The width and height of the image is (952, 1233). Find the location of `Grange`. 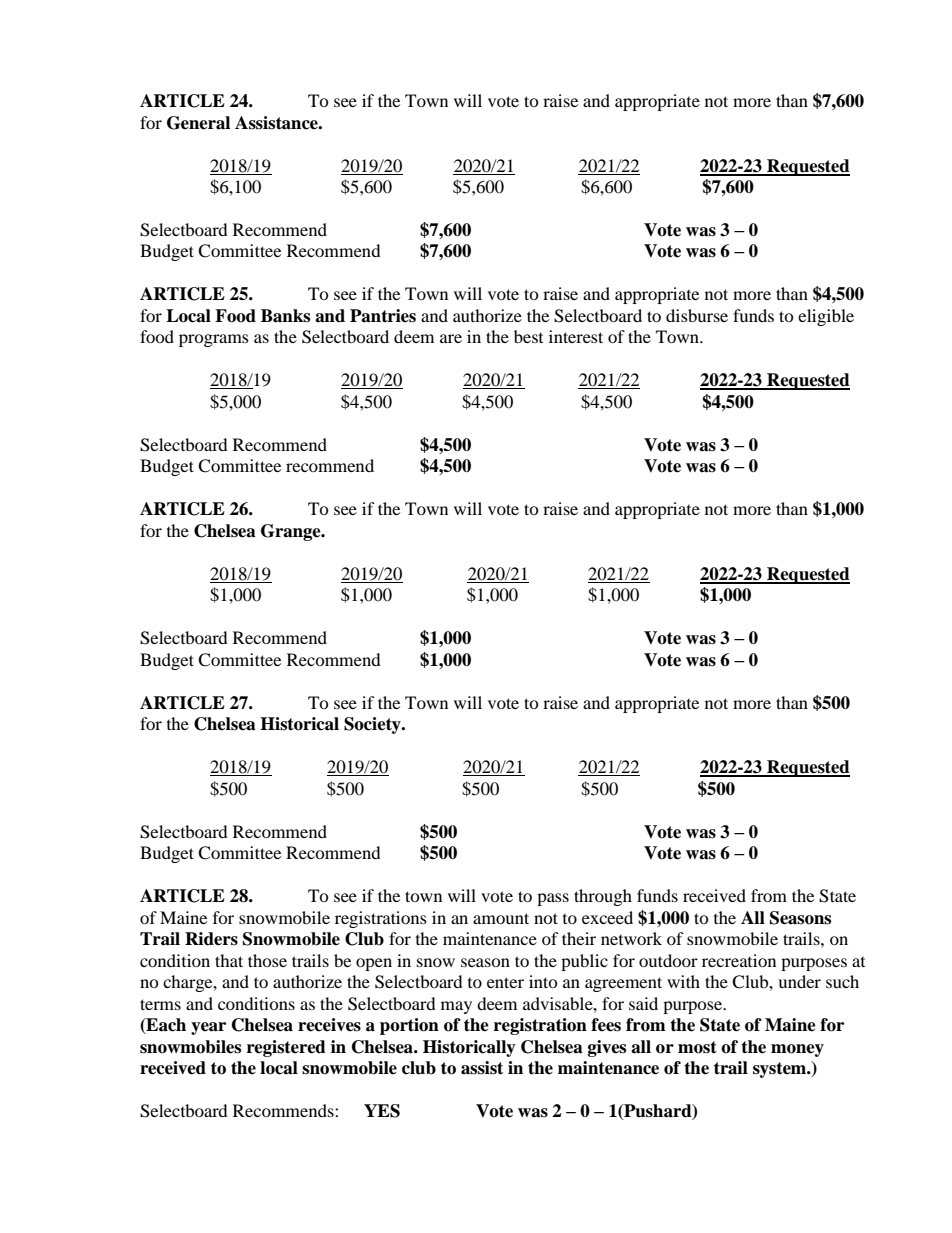

Grange is located at coordinates (292, 532).
